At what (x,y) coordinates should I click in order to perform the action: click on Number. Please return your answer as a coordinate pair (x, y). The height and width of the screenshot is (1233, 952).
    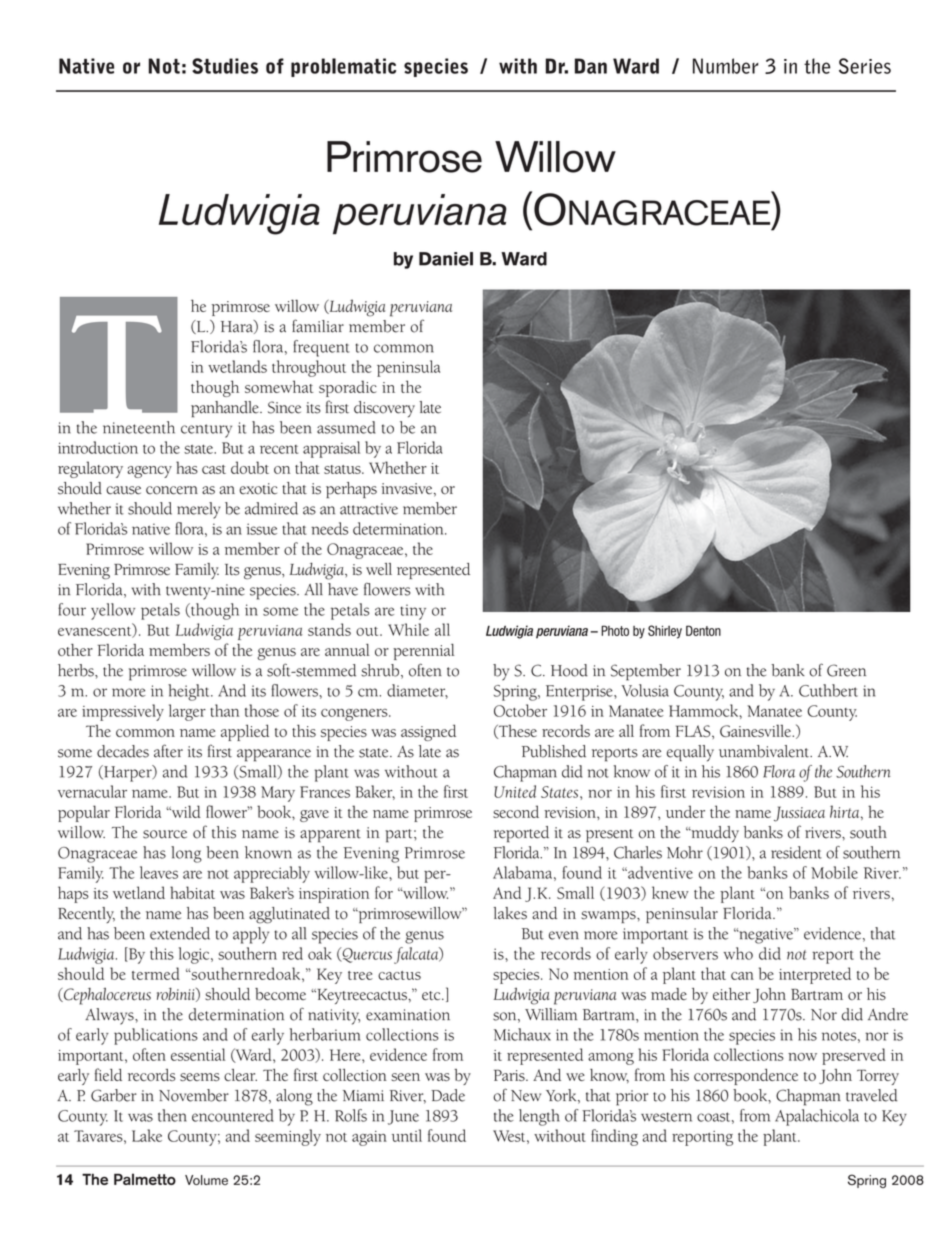
    Looking at the image, I should click on (725, 66).
